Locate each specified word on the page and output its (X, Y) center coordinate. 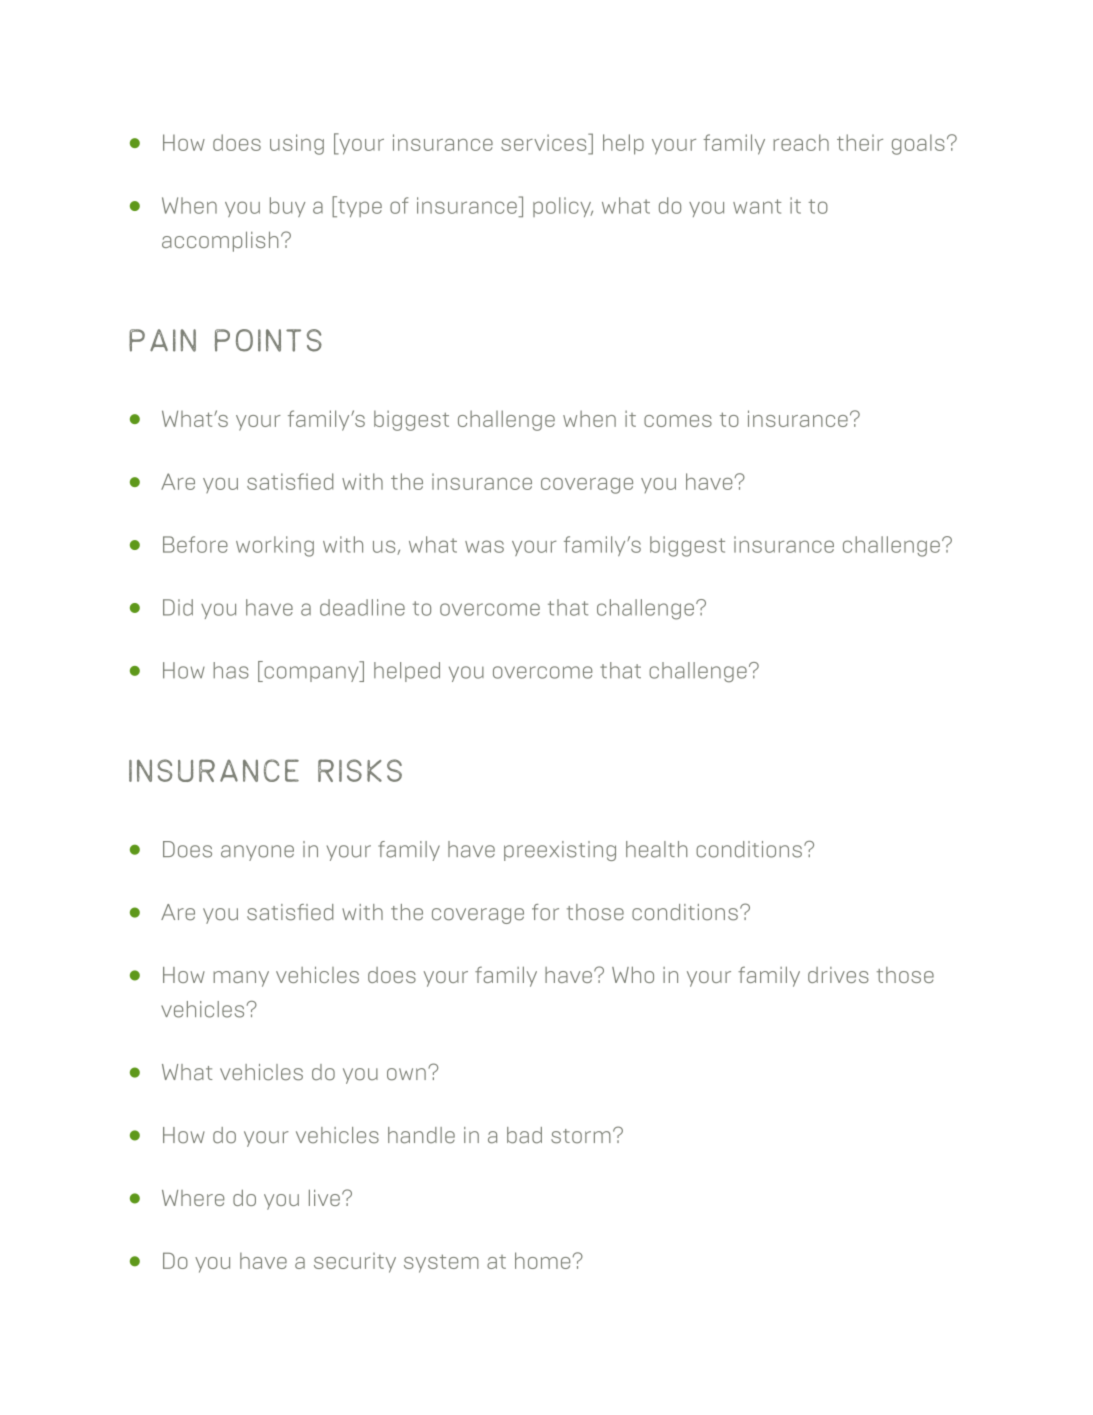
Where (193, 1198)
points (268, 340)
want (757, 206)
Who (633, 974)
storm (581, 1136)
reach (801, 142)
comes (678, 421)
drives (838, 975)
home (542, 1260)
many (241, 979)
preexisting (560, 851)
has (231, 670)
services (545, 144)
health (656, 849)
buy (287, 207)
